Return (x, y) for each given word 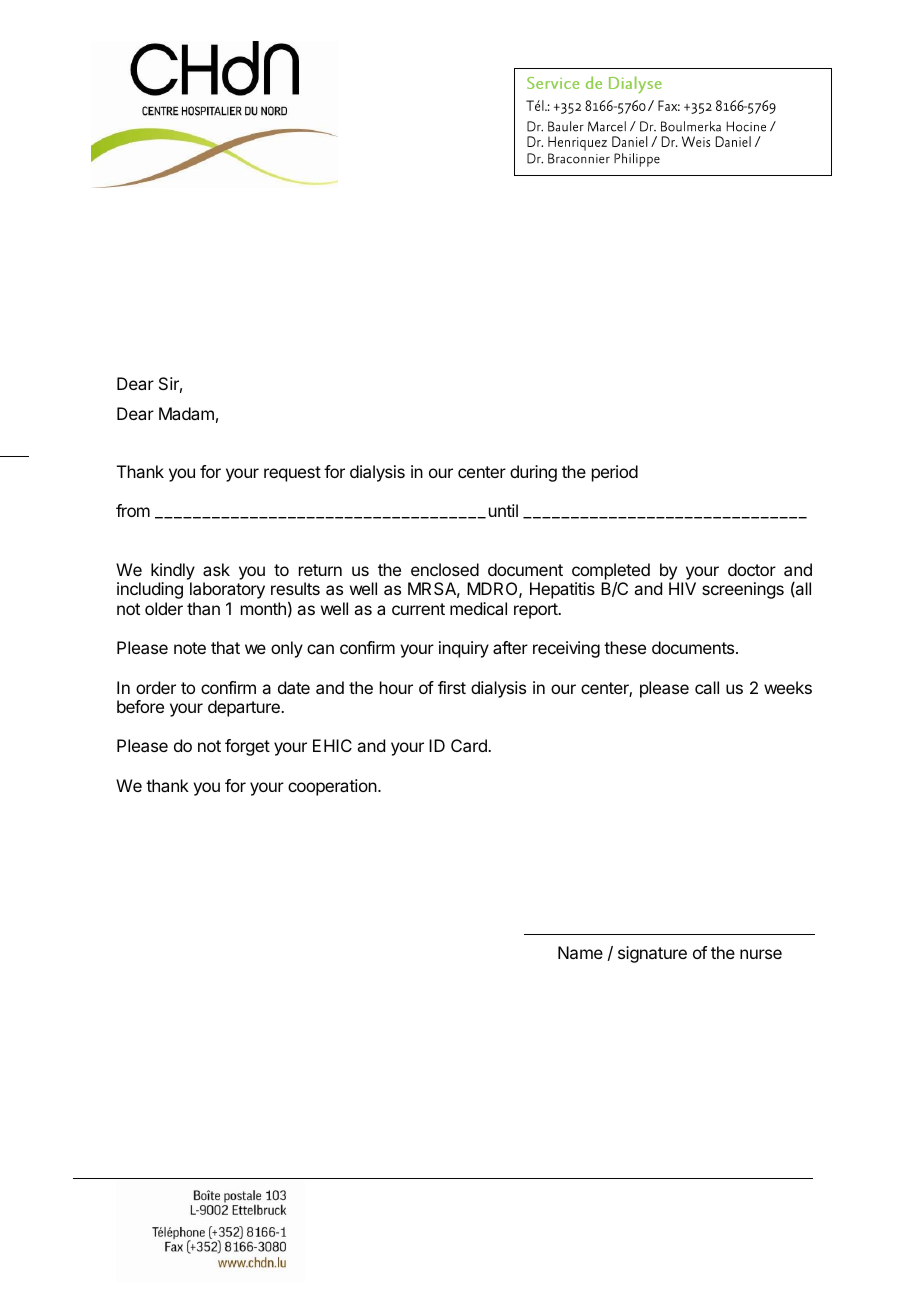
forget (247, 747)
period (615, 473)
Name (580, 952)
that (225, 647)
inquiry (464, 649)
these (625, 647)
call (707, 687)
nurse (761, 954)
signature (652, 954)
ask (216, 569)
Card (470, 745)
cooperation (332, 787)
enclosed (445, 569)
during (533, 473)
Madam (186, 413)
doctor (752, 569)
